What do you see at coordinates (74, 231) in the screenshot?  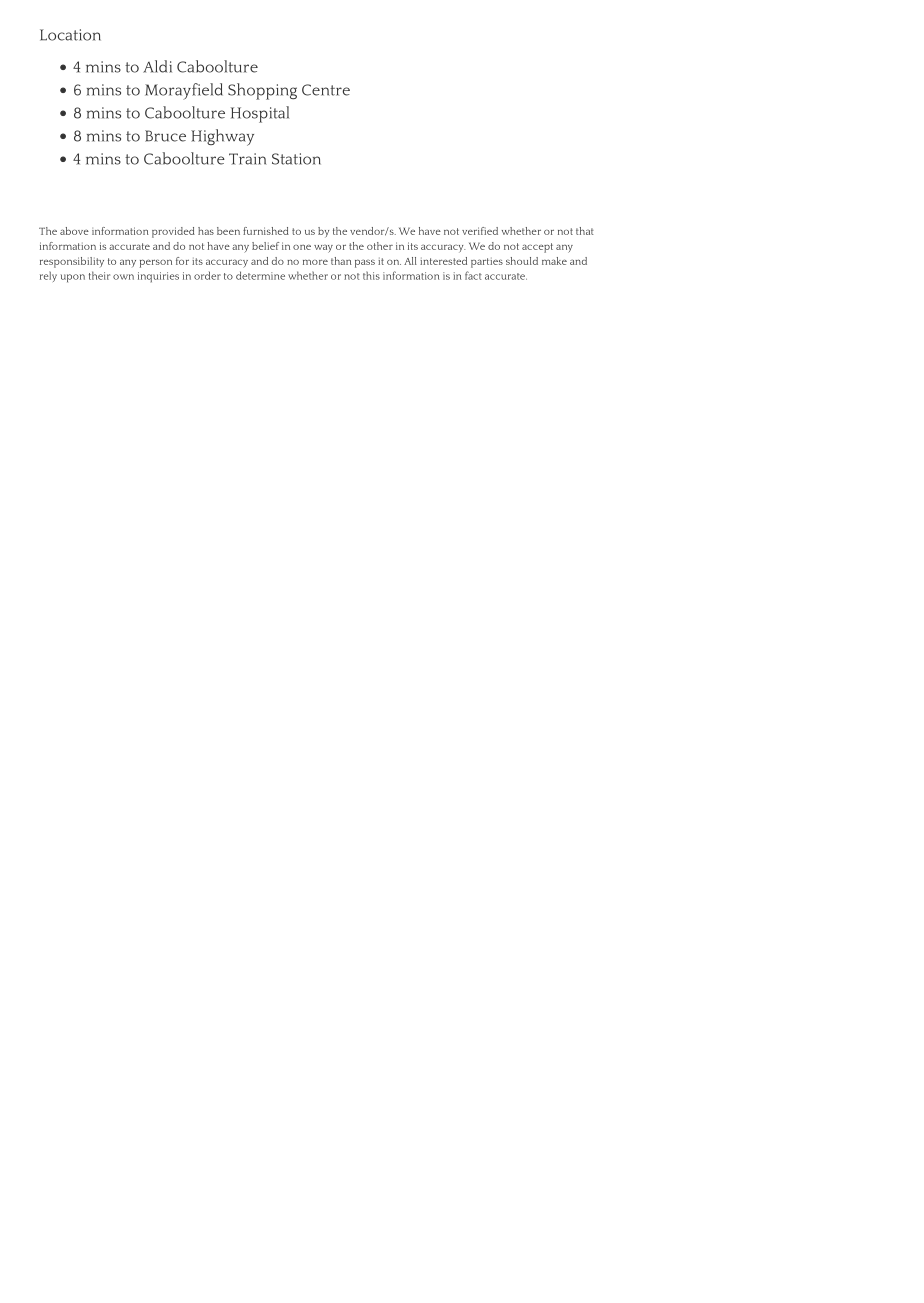 I see `above` at bounding box center [74, 231].
